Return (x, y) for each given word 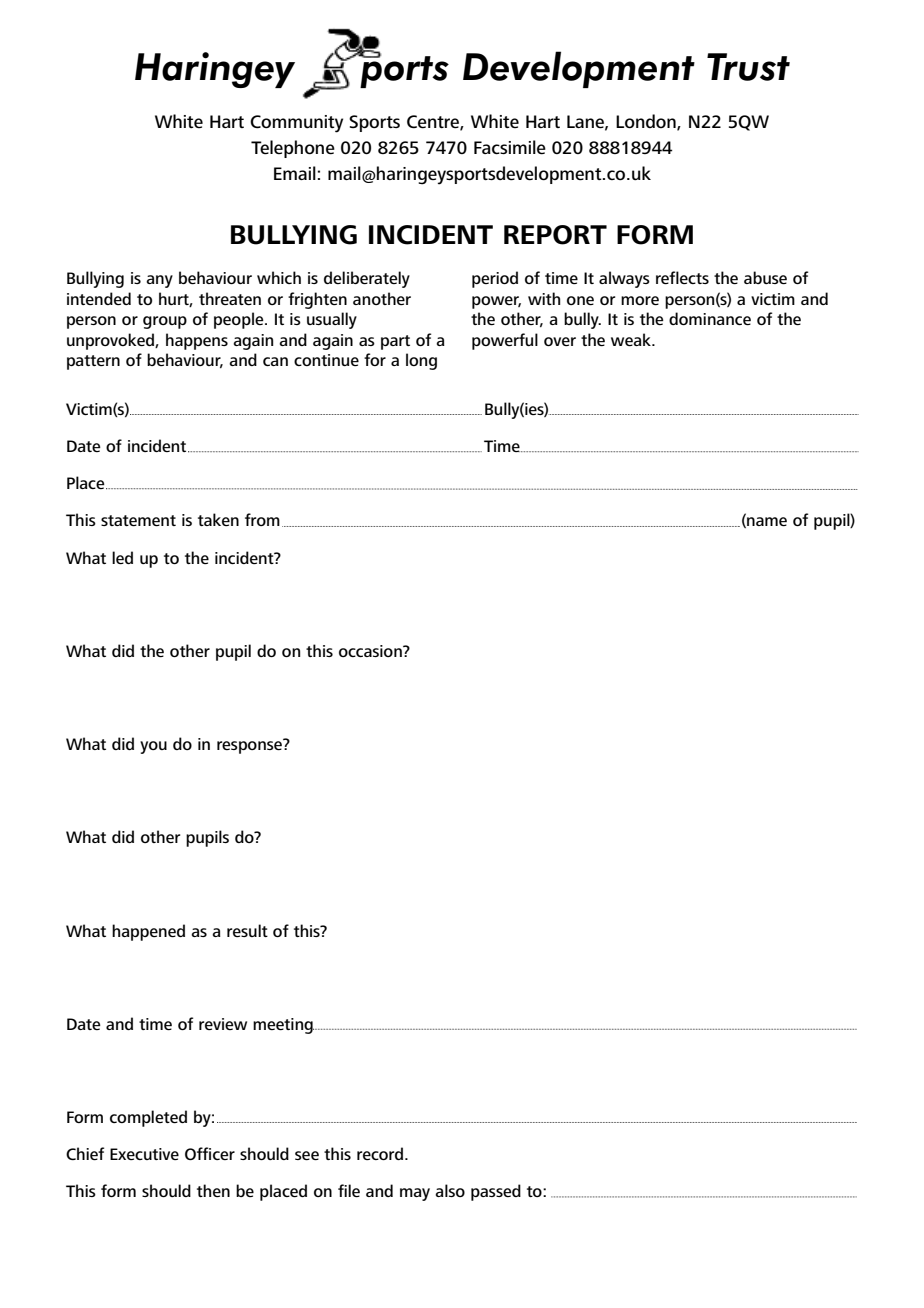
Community (296, 124)
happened (148, 932)
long (421, 361)
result (247, 930)
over (560, 341)
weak (632, 339)
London (647, 122)
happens (197, 341)
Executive (144, 1154)
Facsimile (510, 147)
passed (496, 1192)
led (122, 557)
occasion (371, 651)
